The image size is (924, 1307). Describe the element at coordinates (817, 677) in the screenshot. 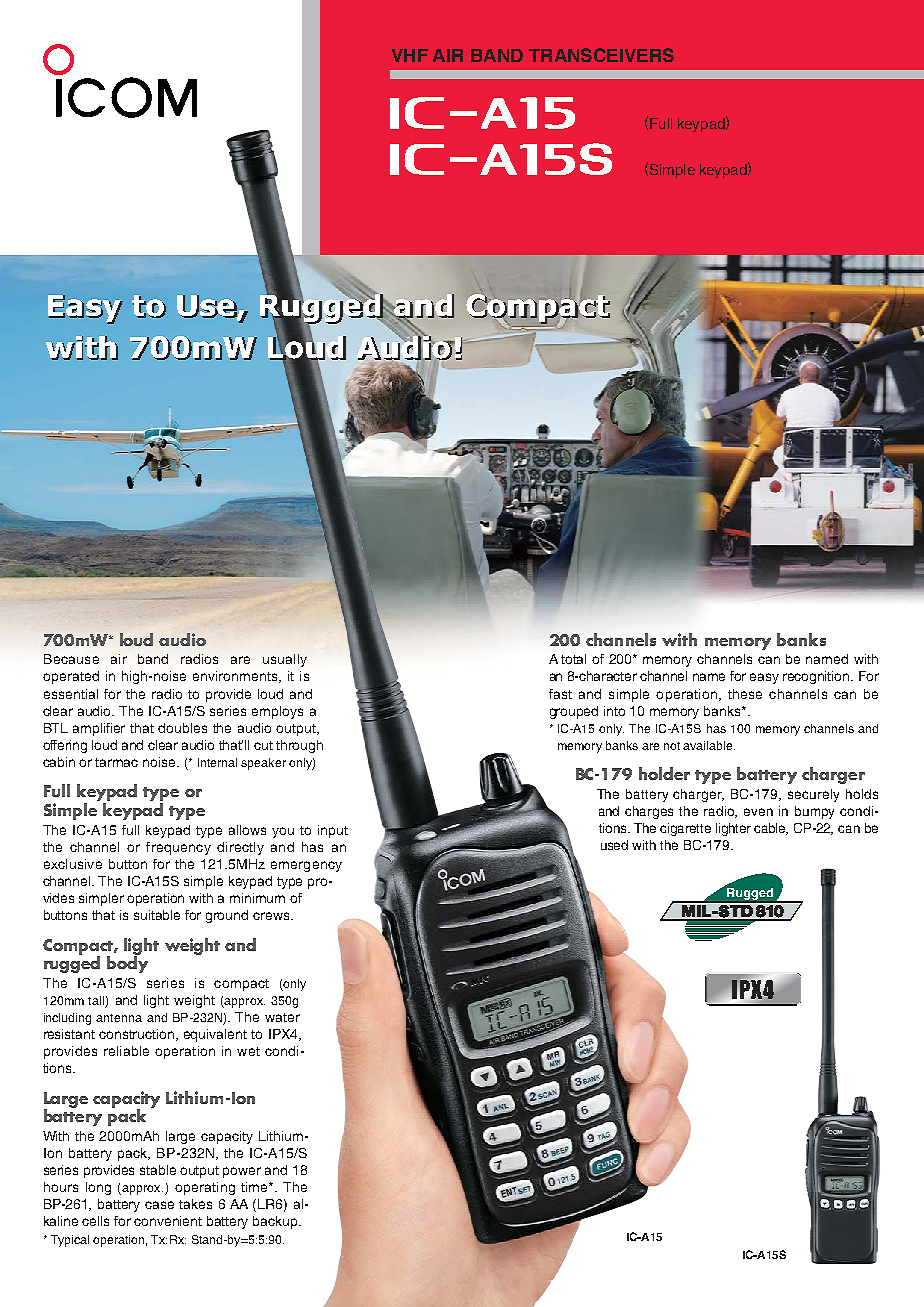

I see `recognition` at that location.
